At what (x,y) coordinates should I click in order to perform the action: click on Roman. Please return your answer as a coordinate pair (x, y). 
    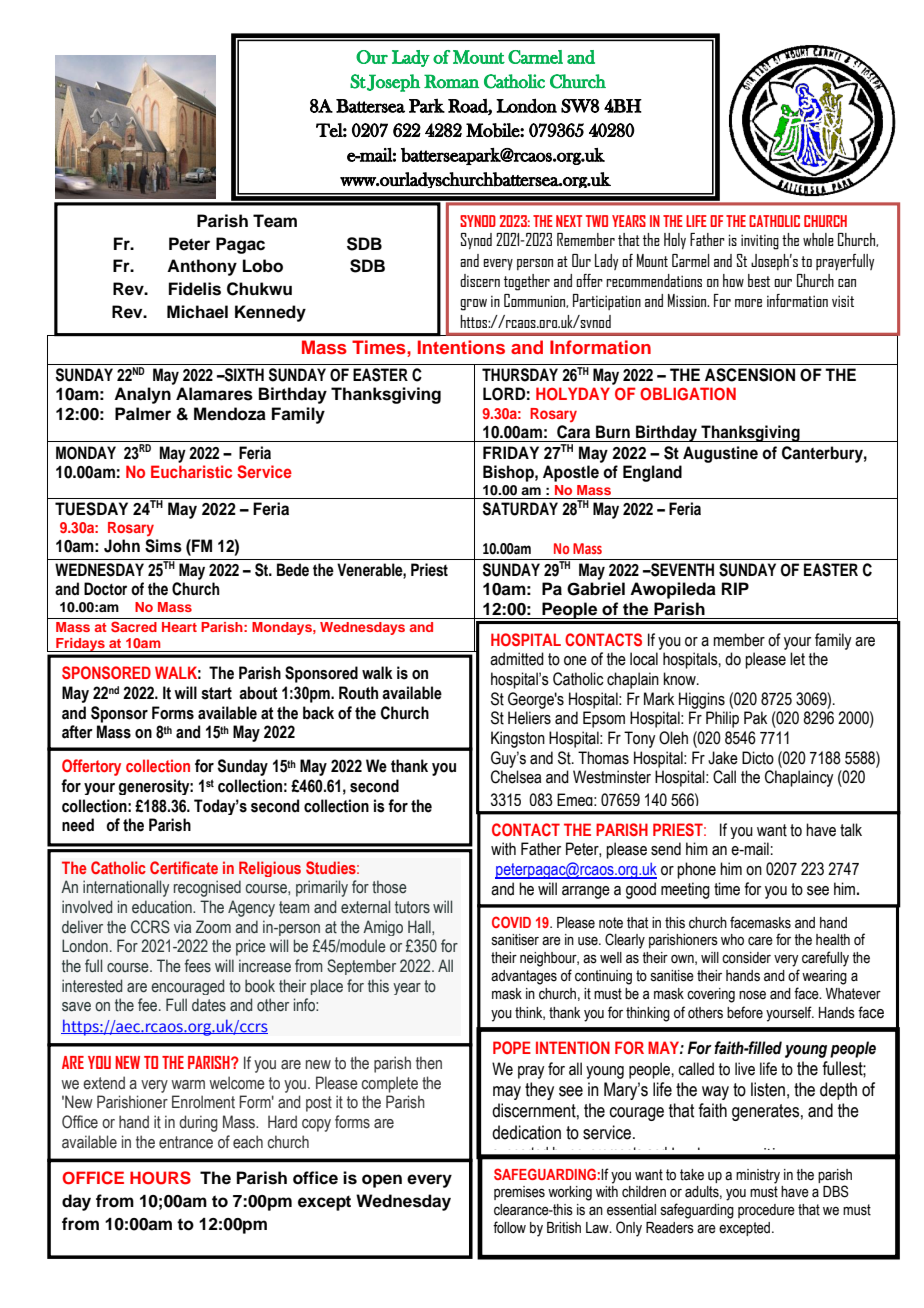
    Looking at the image, I should click on (451, 81).
